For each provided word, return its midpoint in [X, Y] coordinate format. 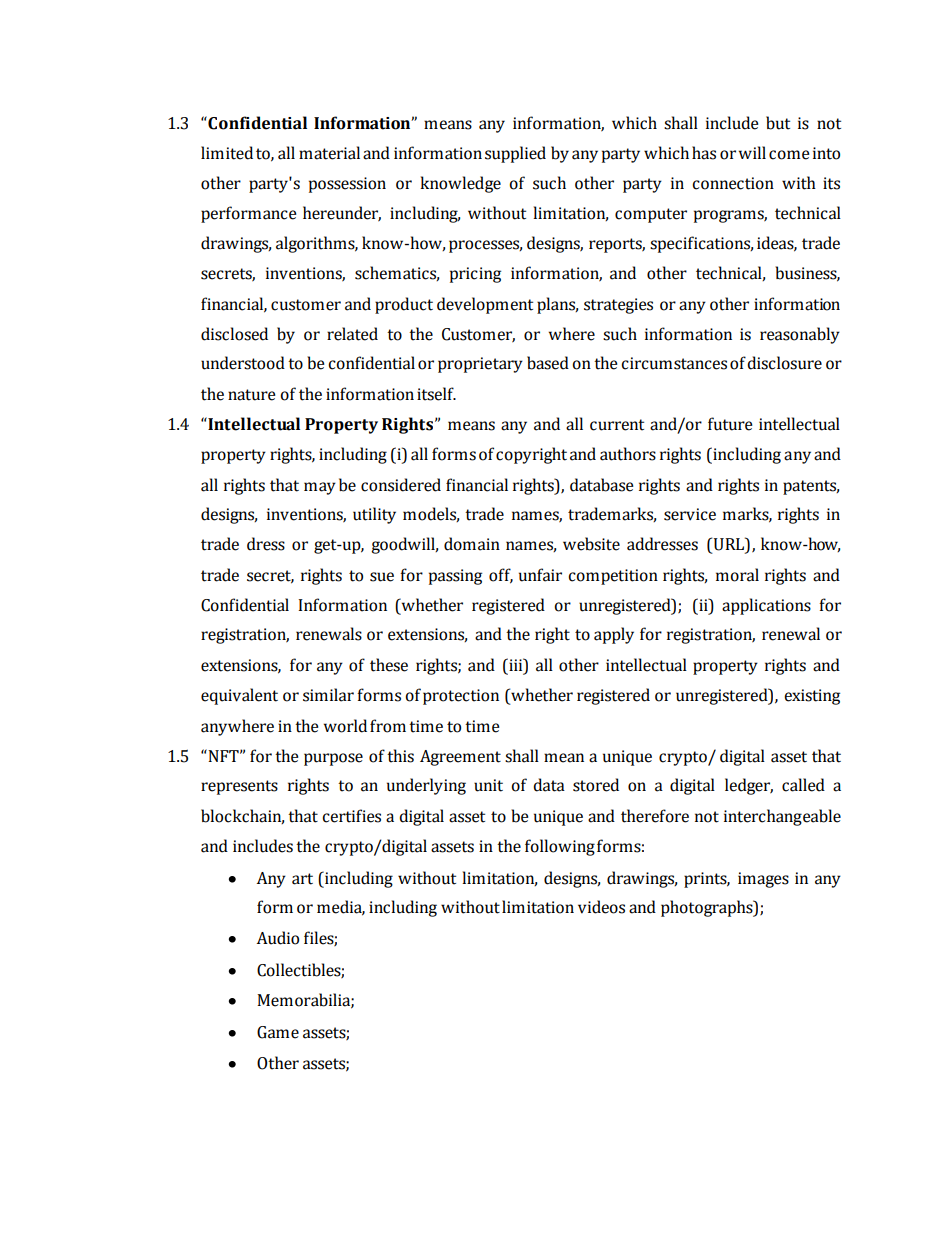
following [560, 847]
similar [328, 695]
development [485, 305]
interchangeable [782, 817]
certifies [351, 816]
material [329, 153]
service [690, 514]
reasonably [800, 335]
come [789, 155]
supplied [515, 154]
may [320, 488]
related [352, 334]
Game [278, 1032]
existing [812, 697]
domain [472, 544]
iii [516, 664]
